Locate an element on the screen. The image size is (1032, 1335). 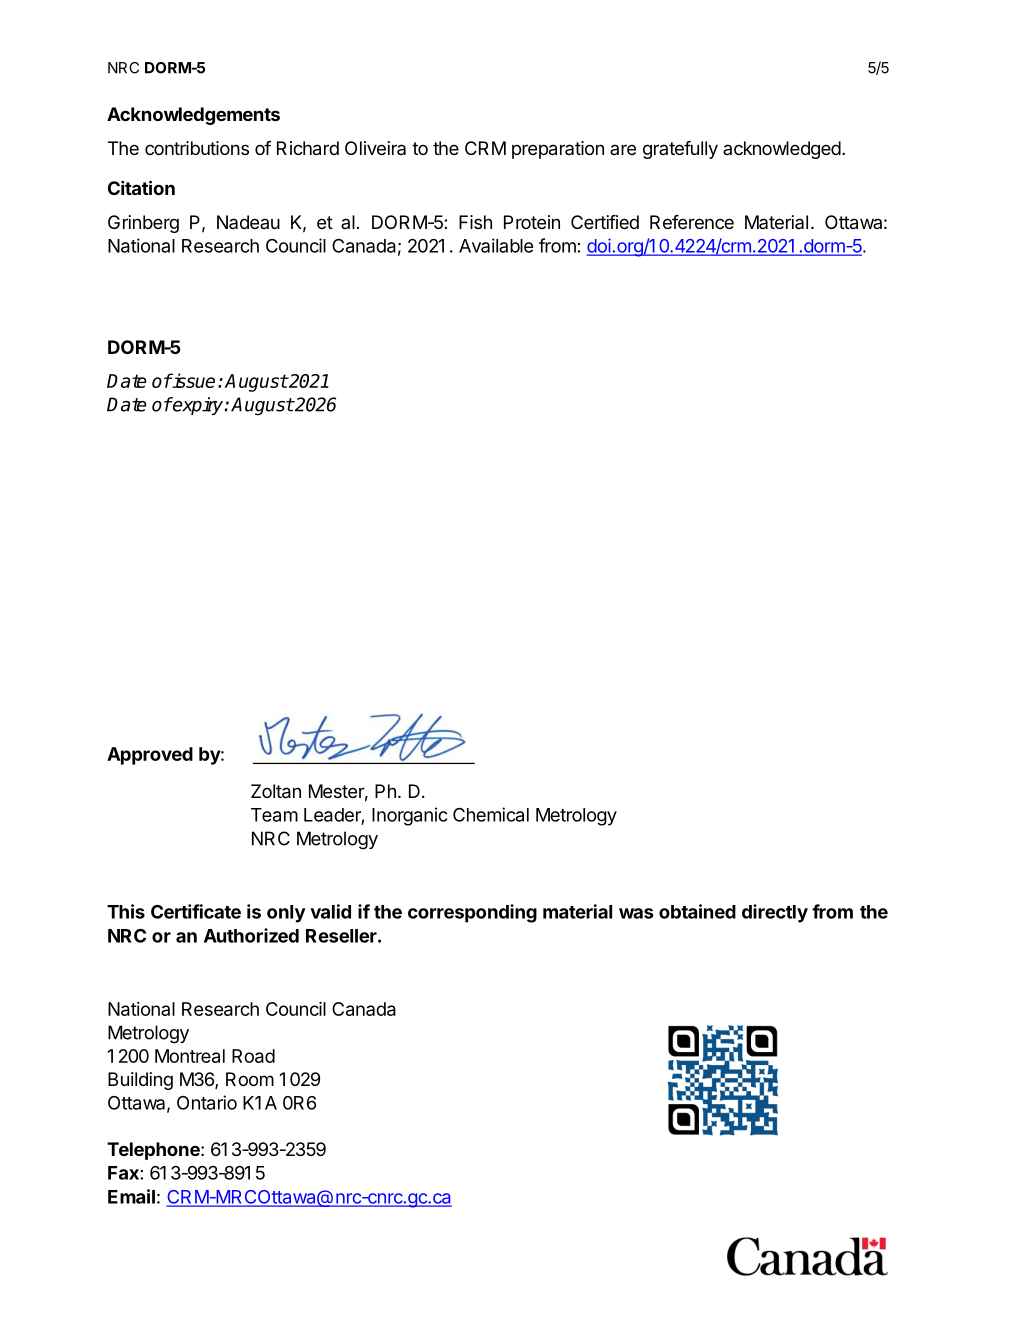
Telephone is located at coordinates (154, 1151).
